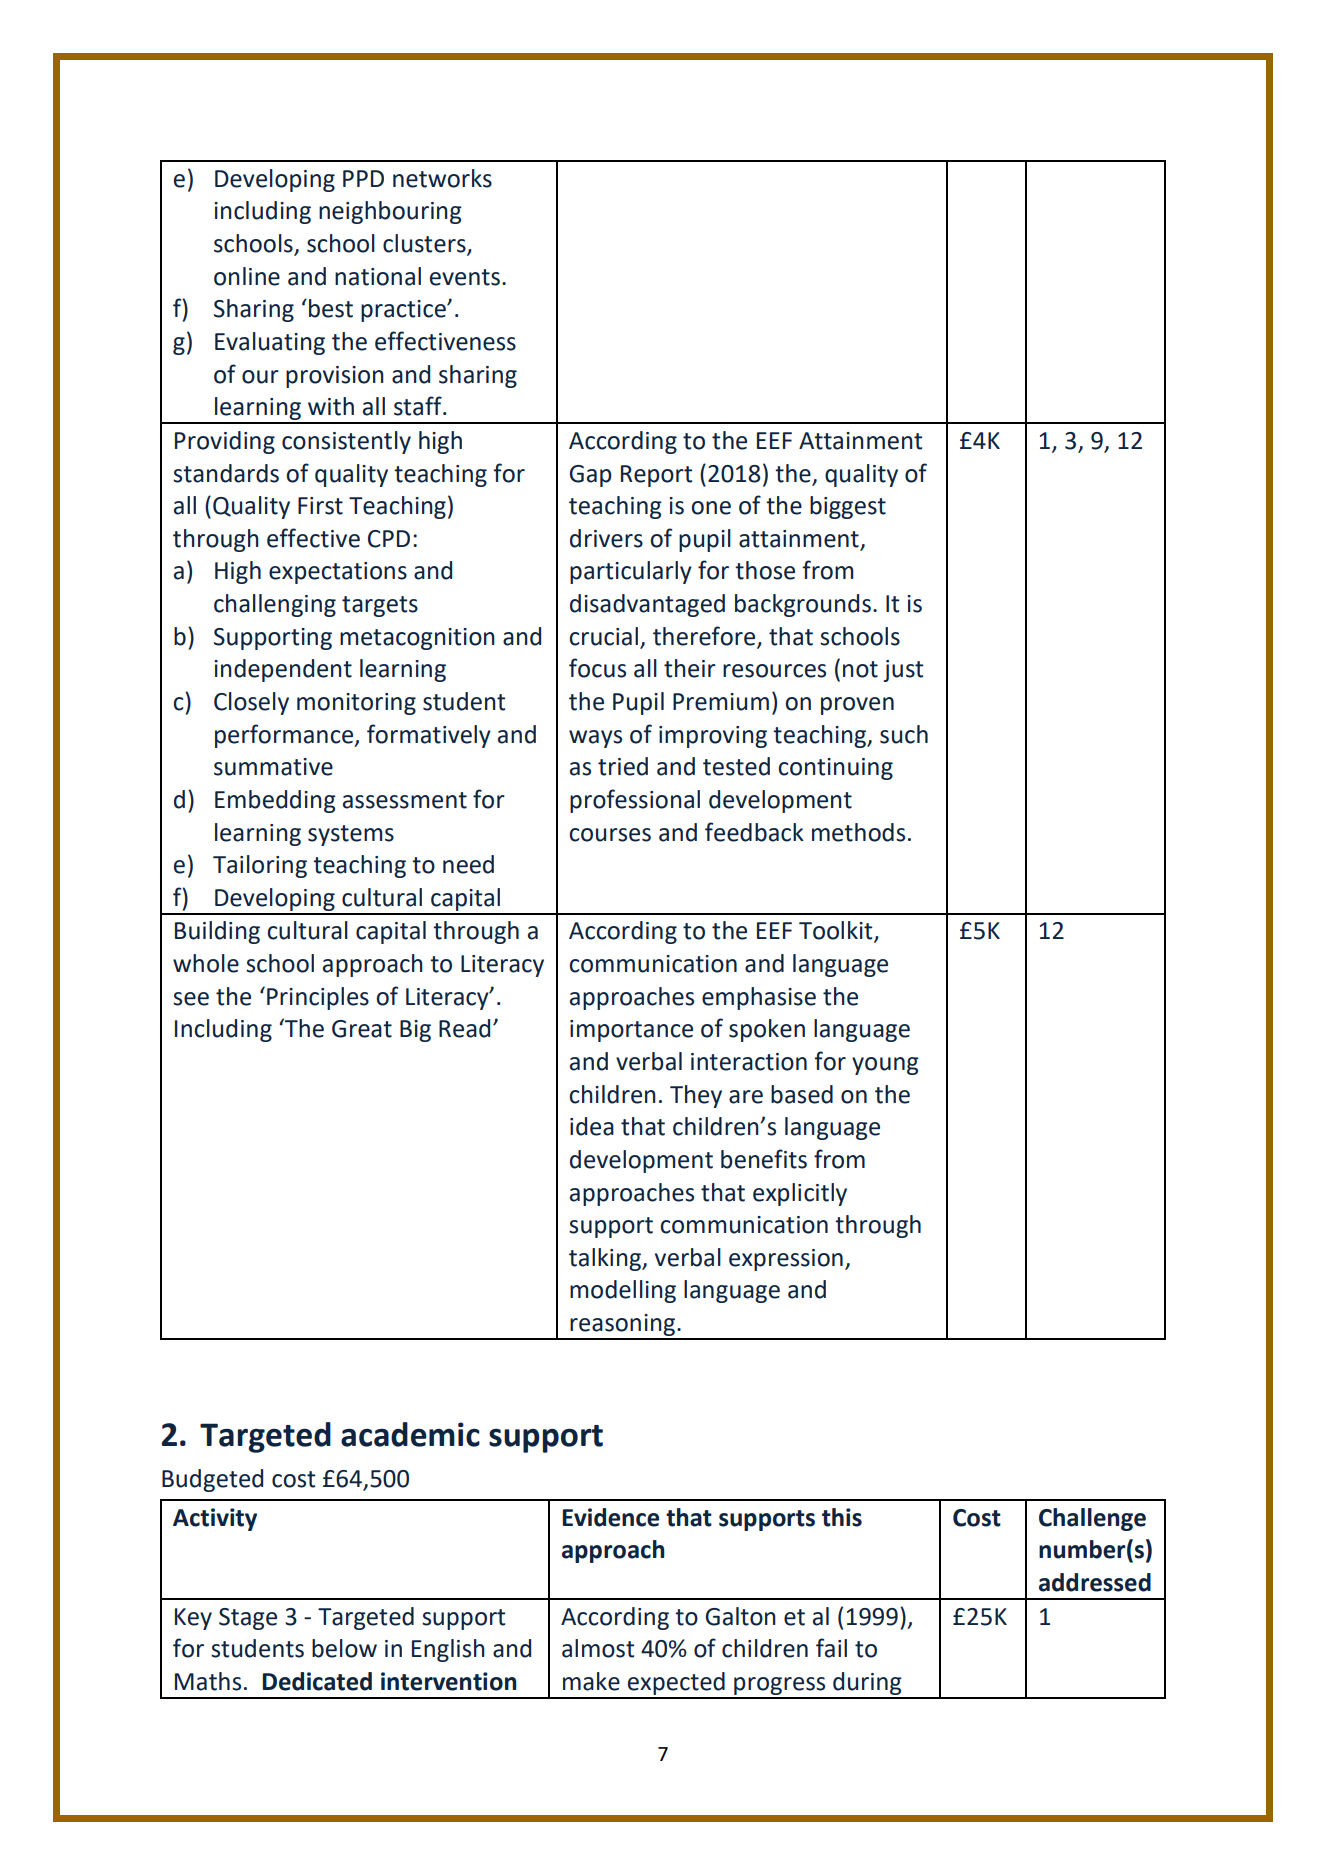 Image resolution: width=1326 pixels, height=1875 pixels. What do you see at coordinates (344, 1648) in the document?
I see `below` at bounding box center [344, 1648].
